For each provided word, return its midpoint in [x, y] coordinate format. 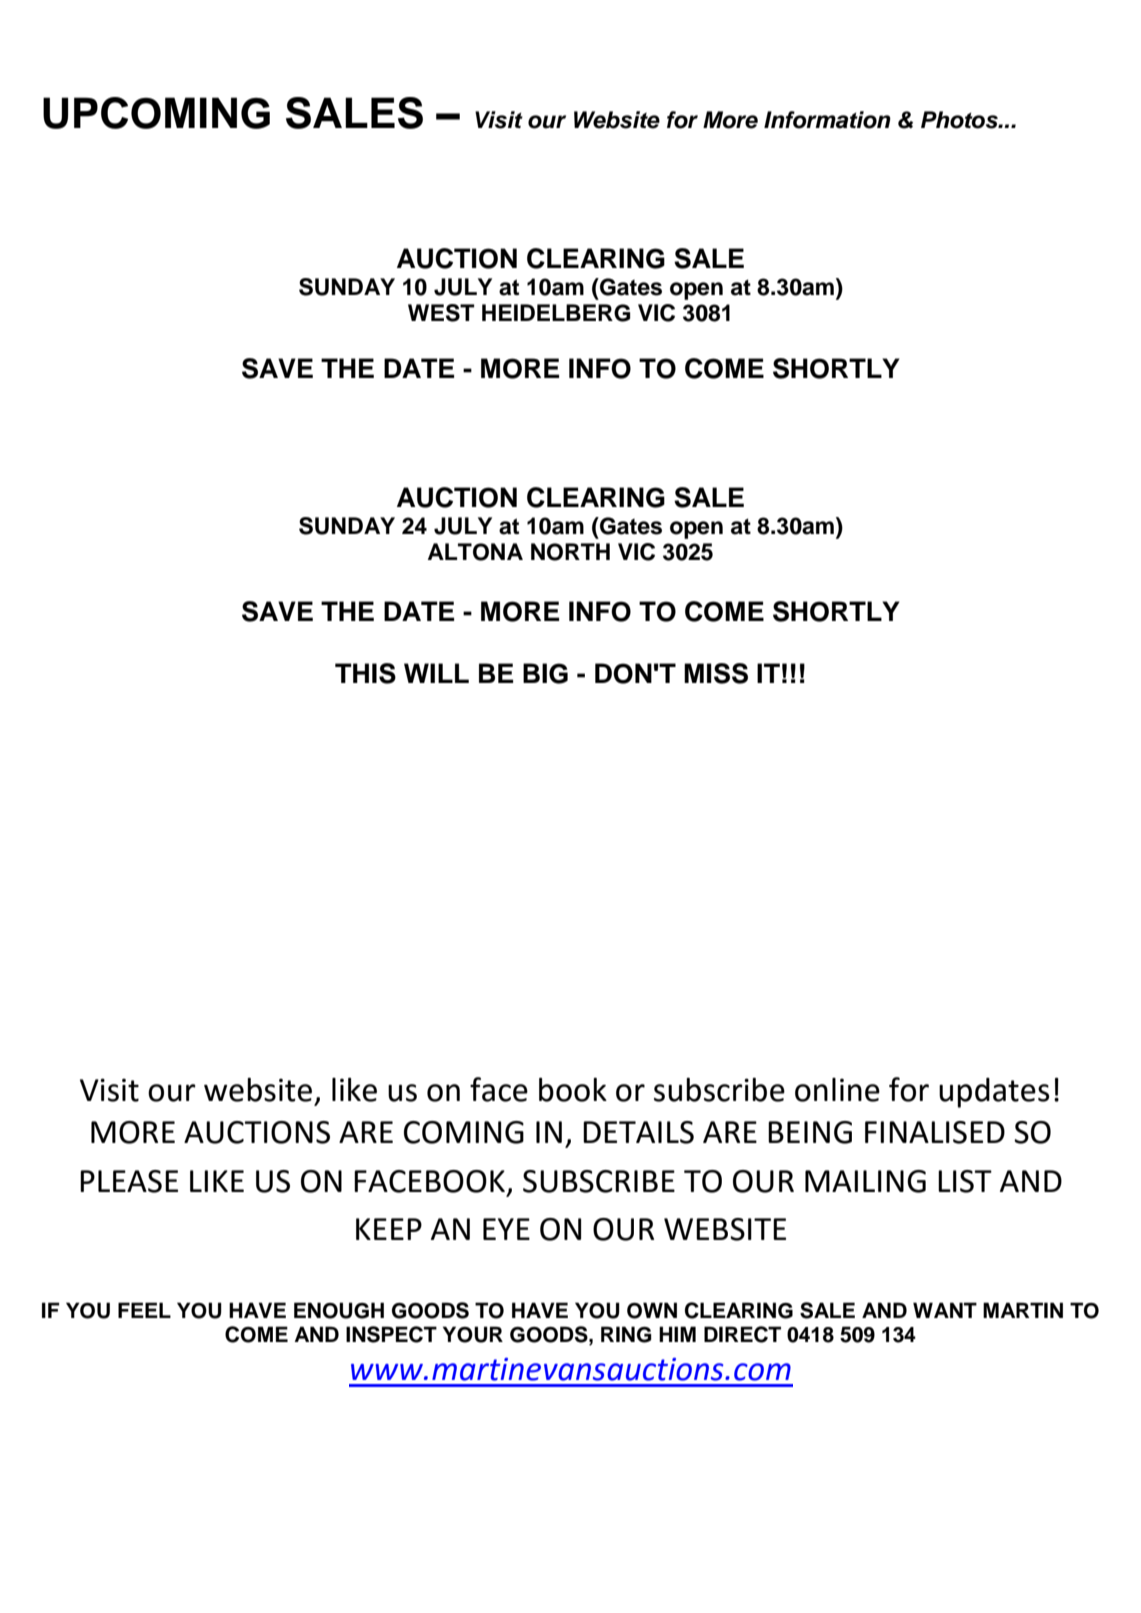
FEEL [144, 1310]
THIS [365, 673]
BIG [545, 673]
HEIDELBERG [556, 313]
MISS [716, 673]
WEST [441, 313]
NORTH [570, 552]
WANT [945, 1310]
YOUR [473, 1334]
